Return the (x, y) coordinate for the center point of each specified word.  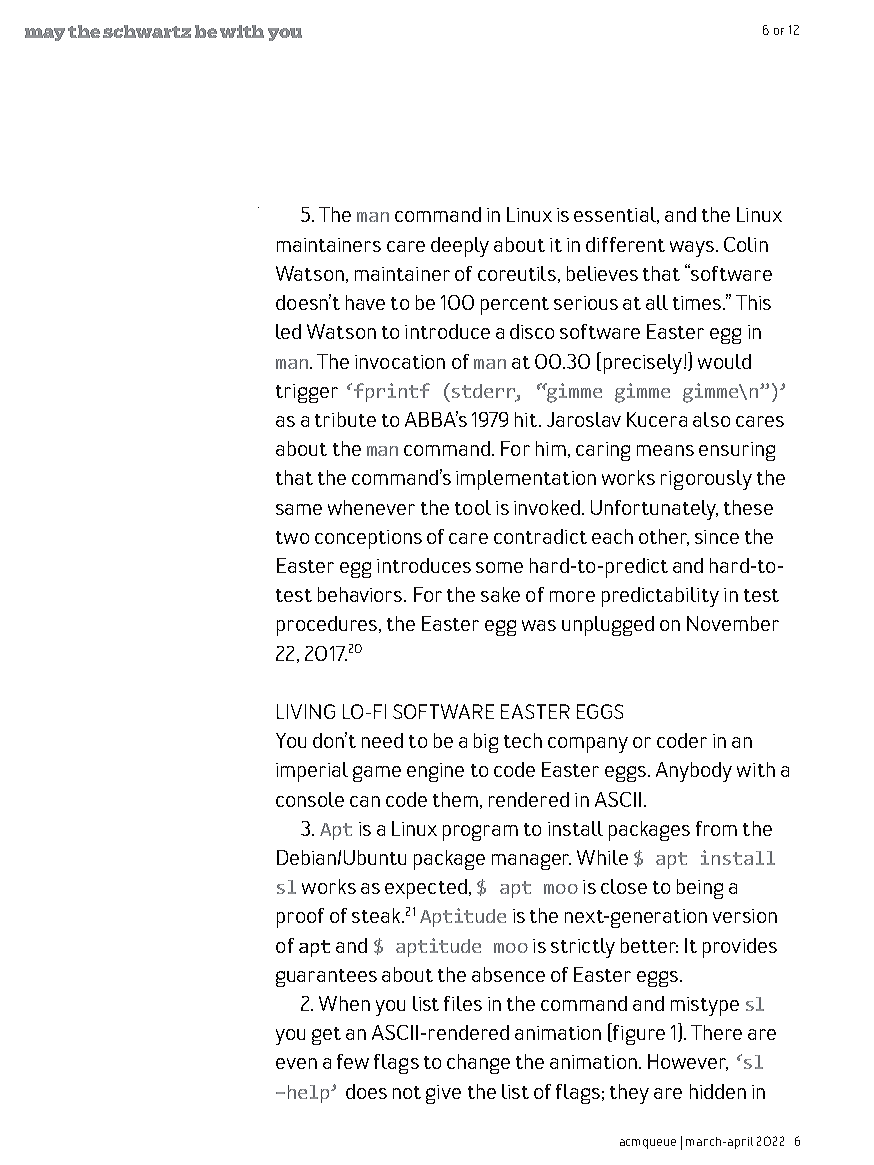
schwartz (147, 31)
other (664, 537)
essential (616, 215)
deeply (460, 247)
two (292, 537)
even (296, 1063)
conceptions (368, 539)
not (407, 1092)
